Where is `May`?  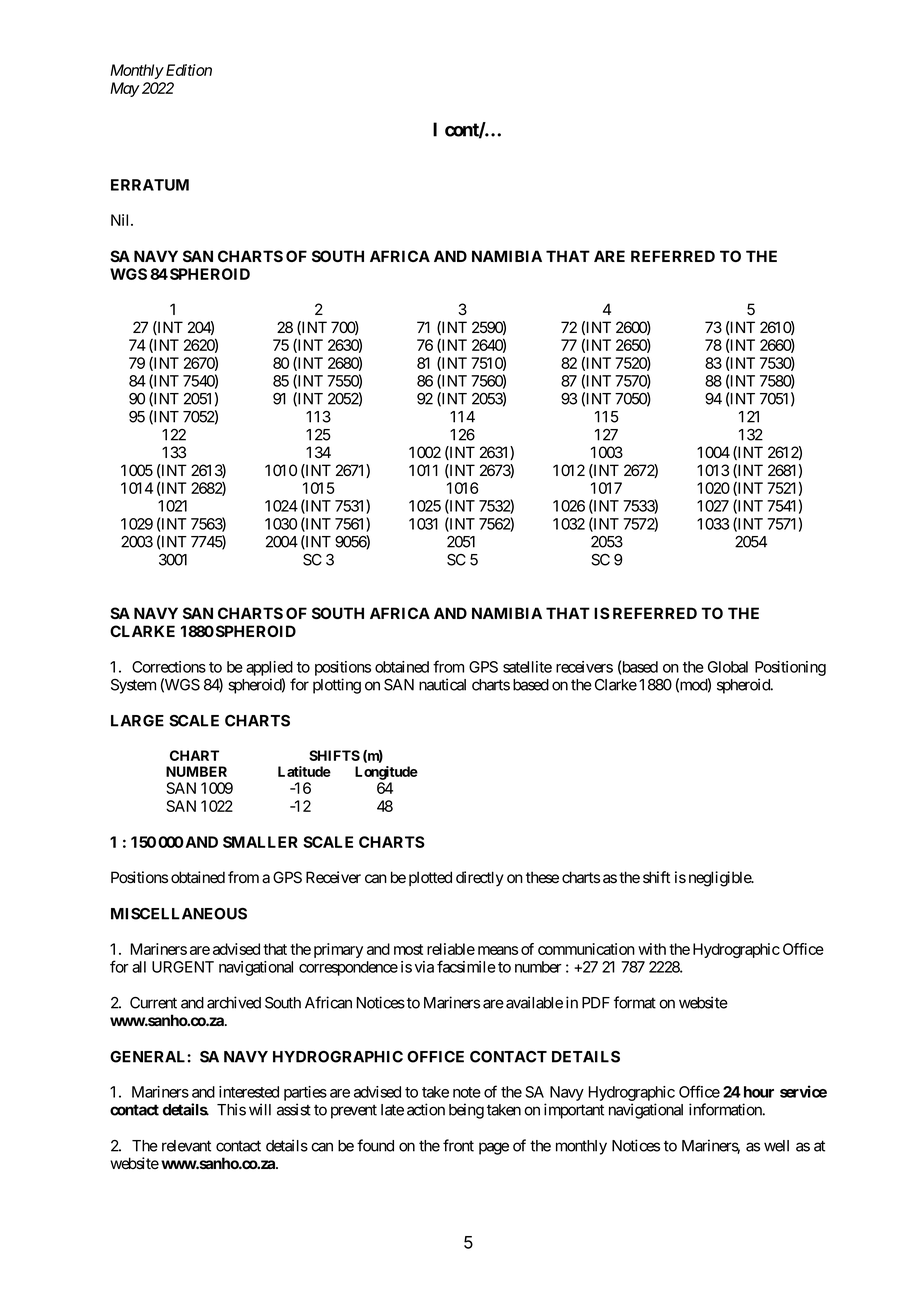
May is located at coordinates (125, 89).
